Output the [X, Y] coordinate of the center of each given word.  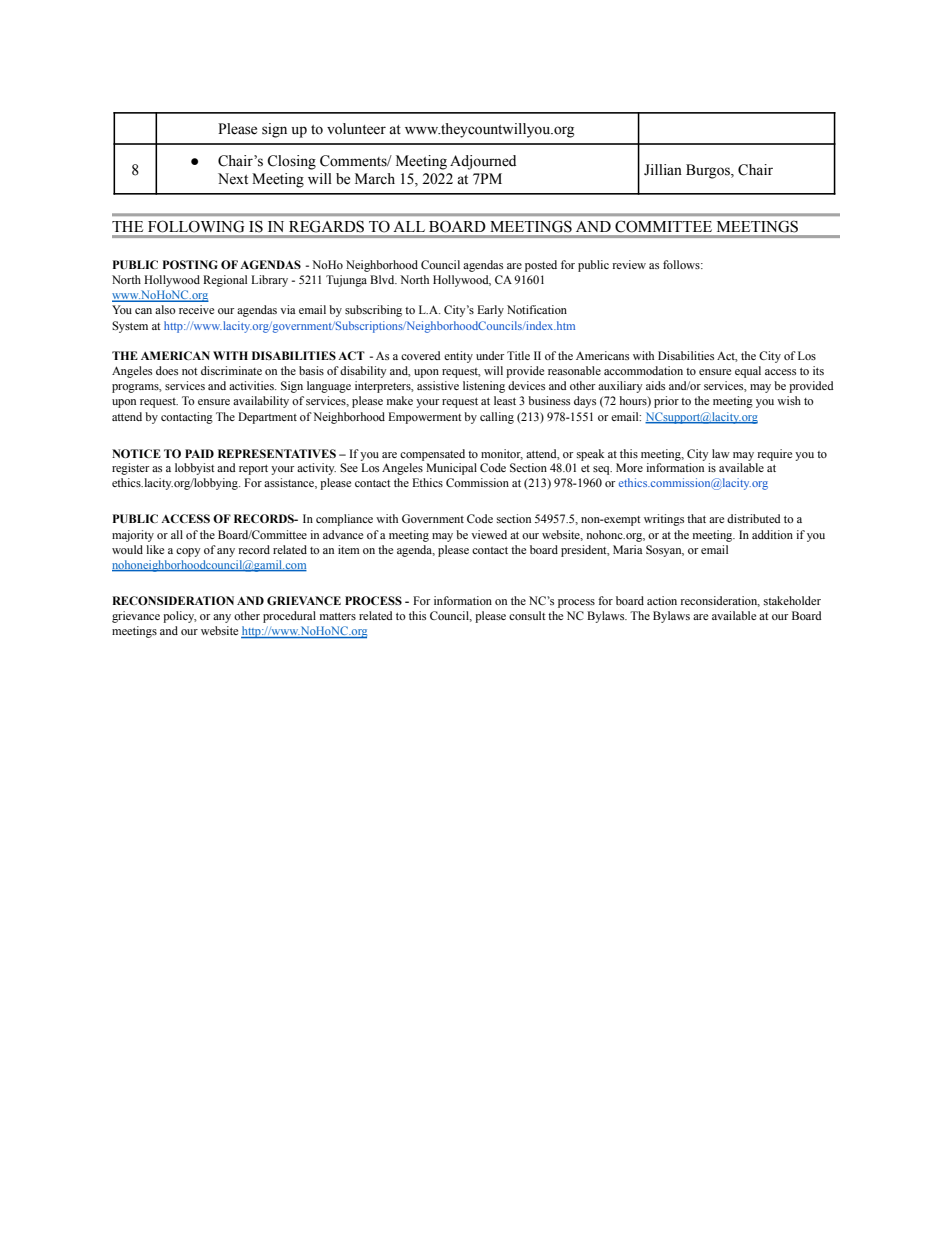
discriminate [231, 370]
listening [484, 387]
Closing [291, 162]
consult [527, 615]
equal [748, 372]
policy [180, 617]
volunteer [356, 129]
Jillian [663, 170]
